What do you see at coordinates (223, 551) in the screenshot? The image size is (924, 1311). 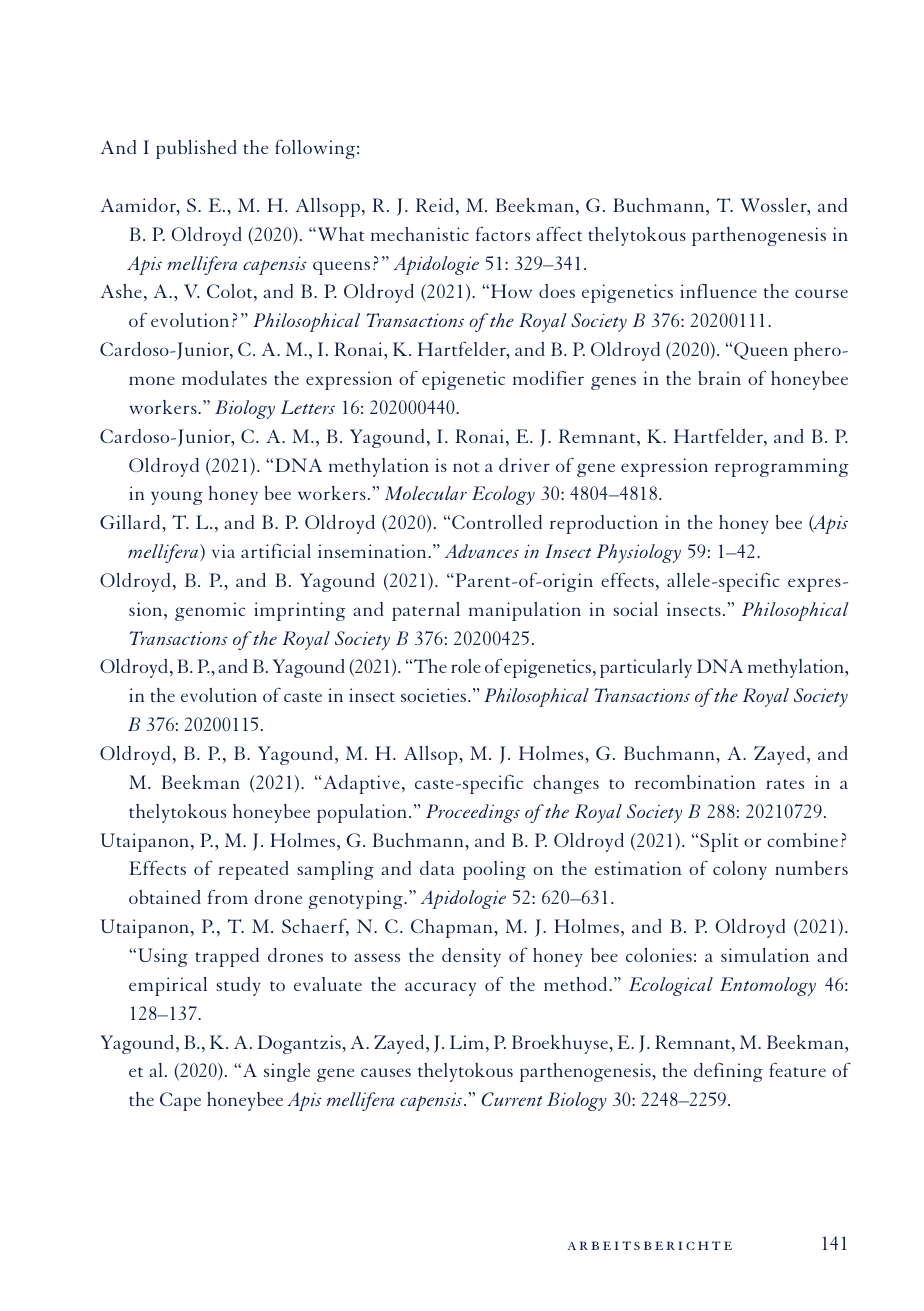 I see `via` at bounding box center [223, 551].
